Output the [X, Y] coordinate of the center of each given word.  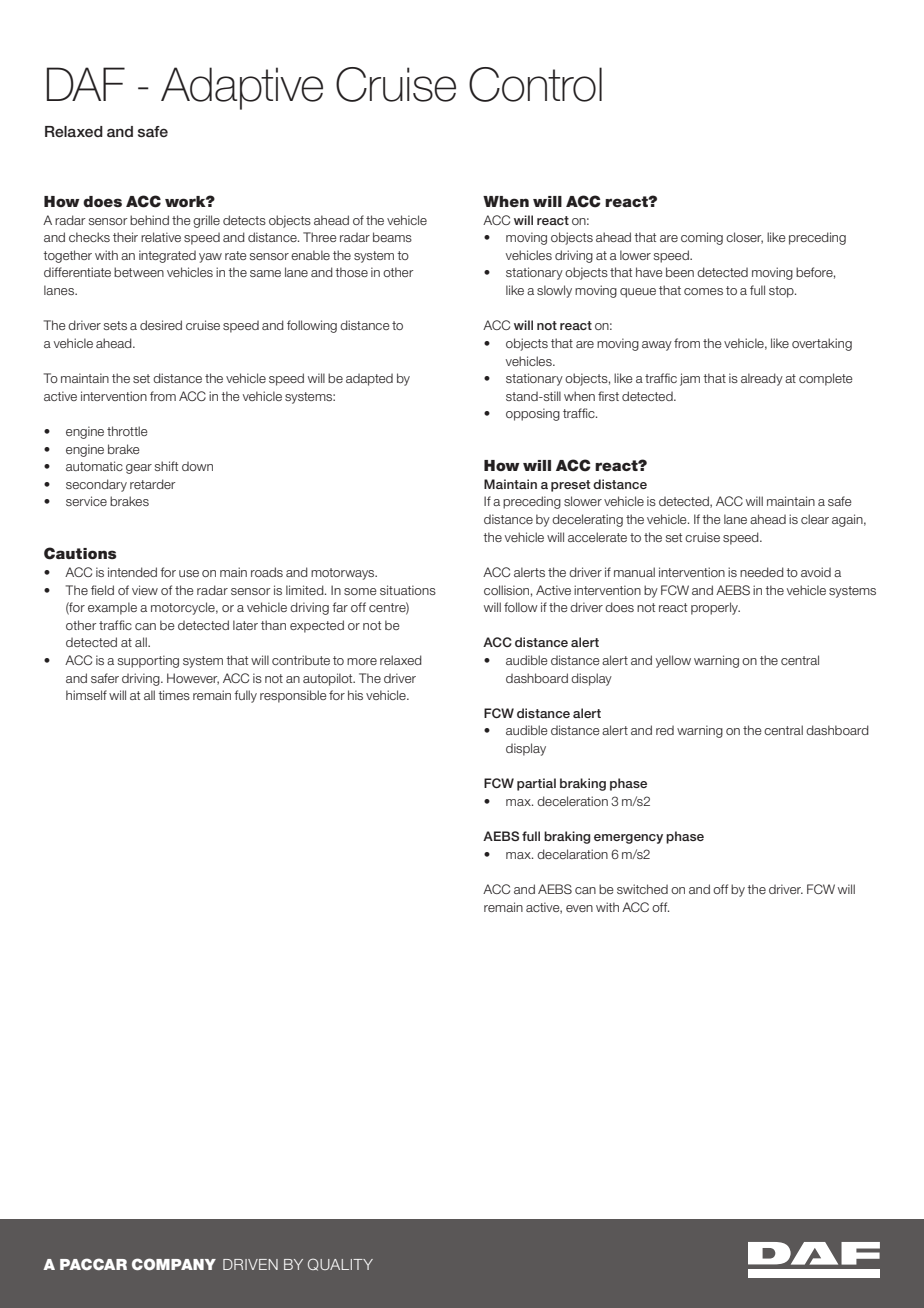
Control [535, 84]
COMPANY [174, 1264]
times [174, 695]
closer [744, 238]
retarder [153, 484]
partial [536, 784]
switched [642, 889]
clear [815, 519]
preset [571, 486]
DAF [86, 84]
